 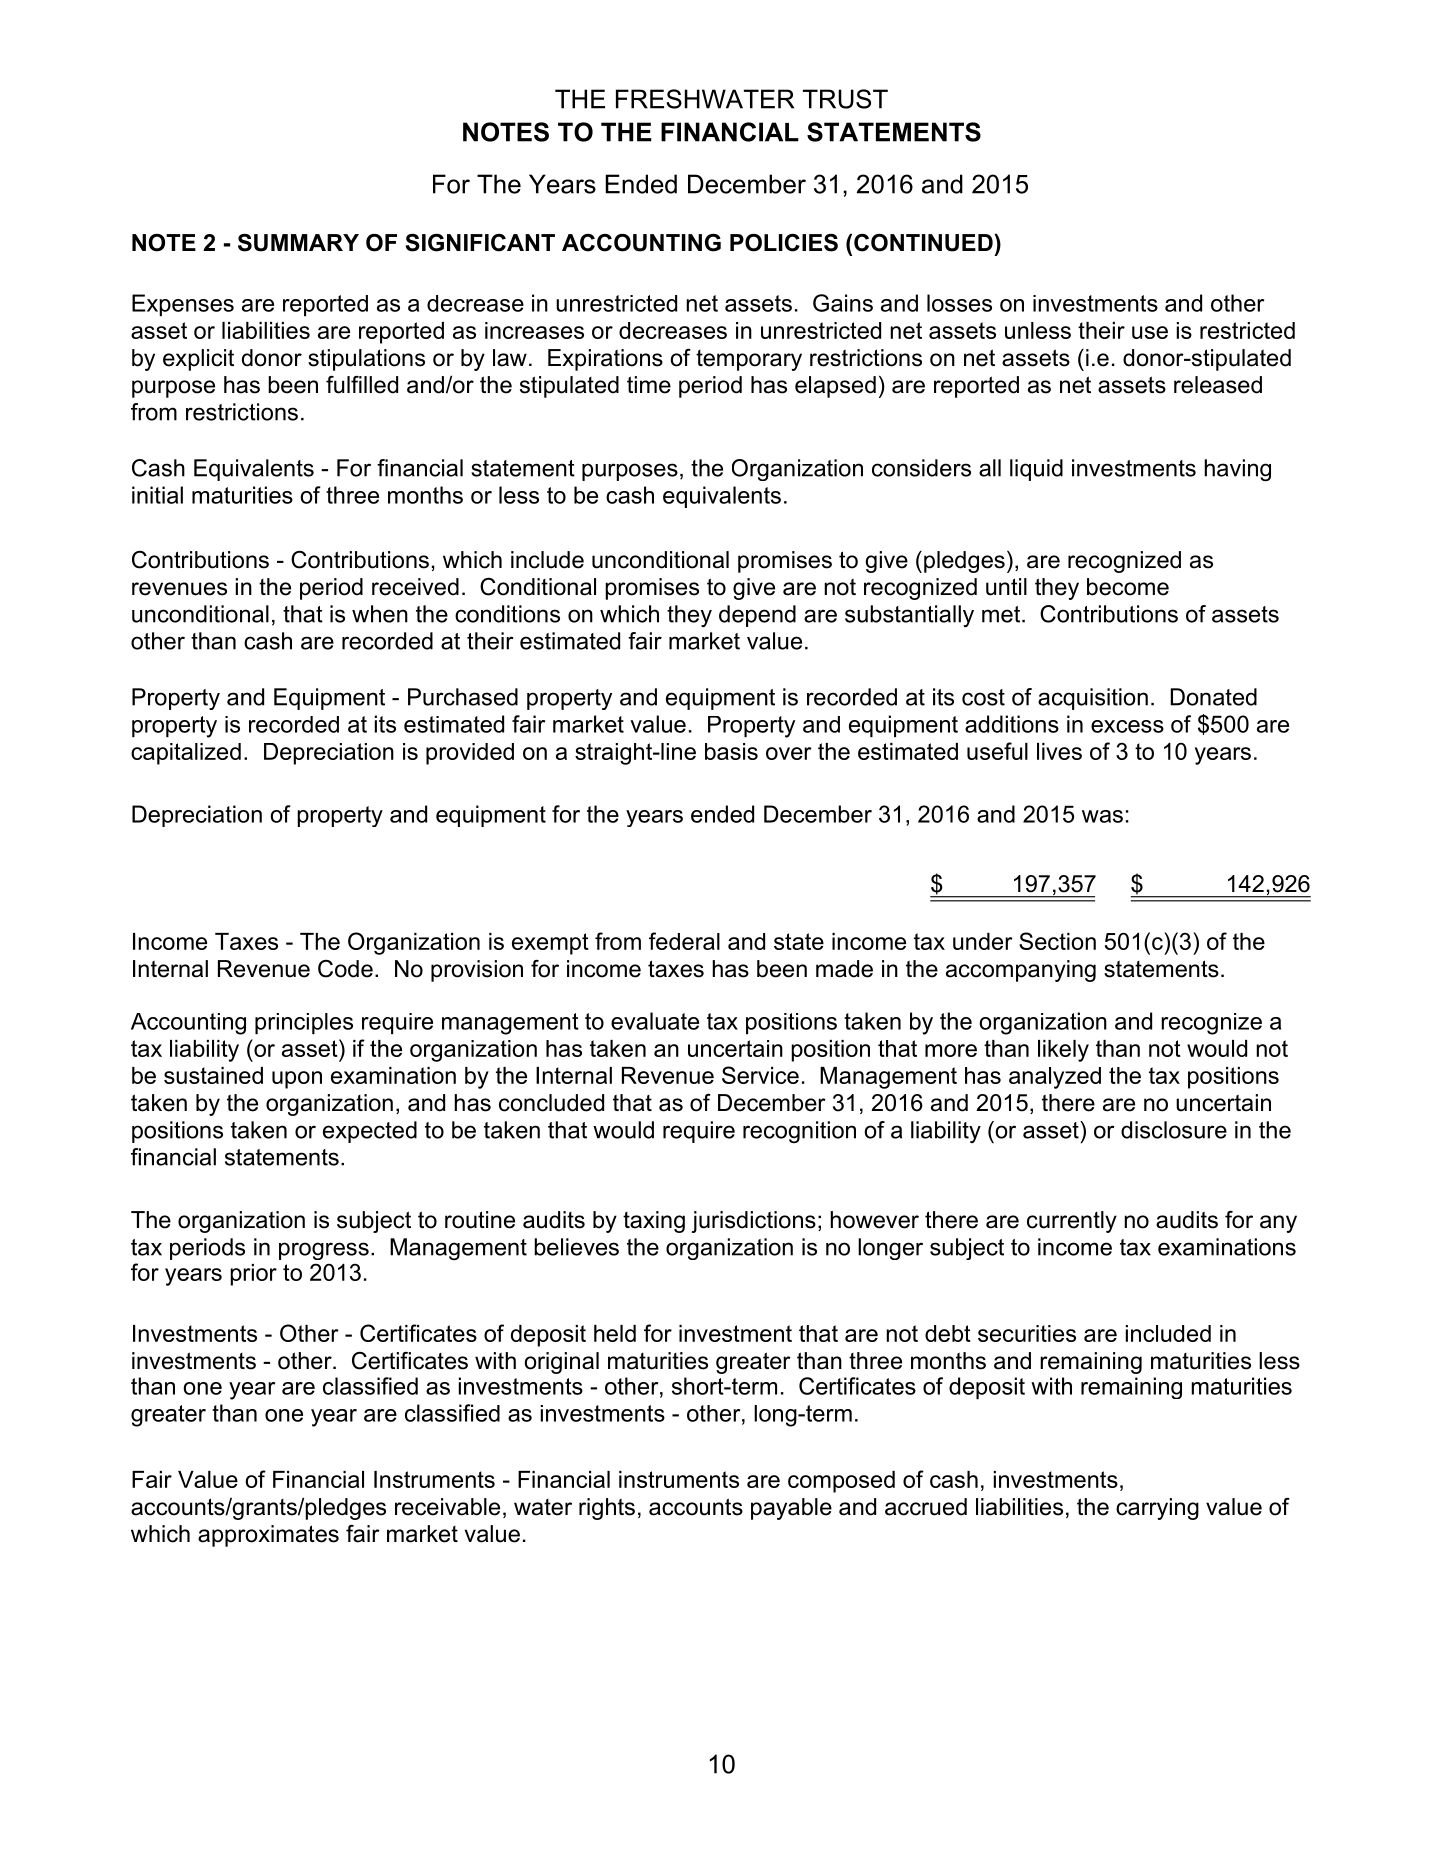 I want to click on likely, so click(x=1063, y=1051).
